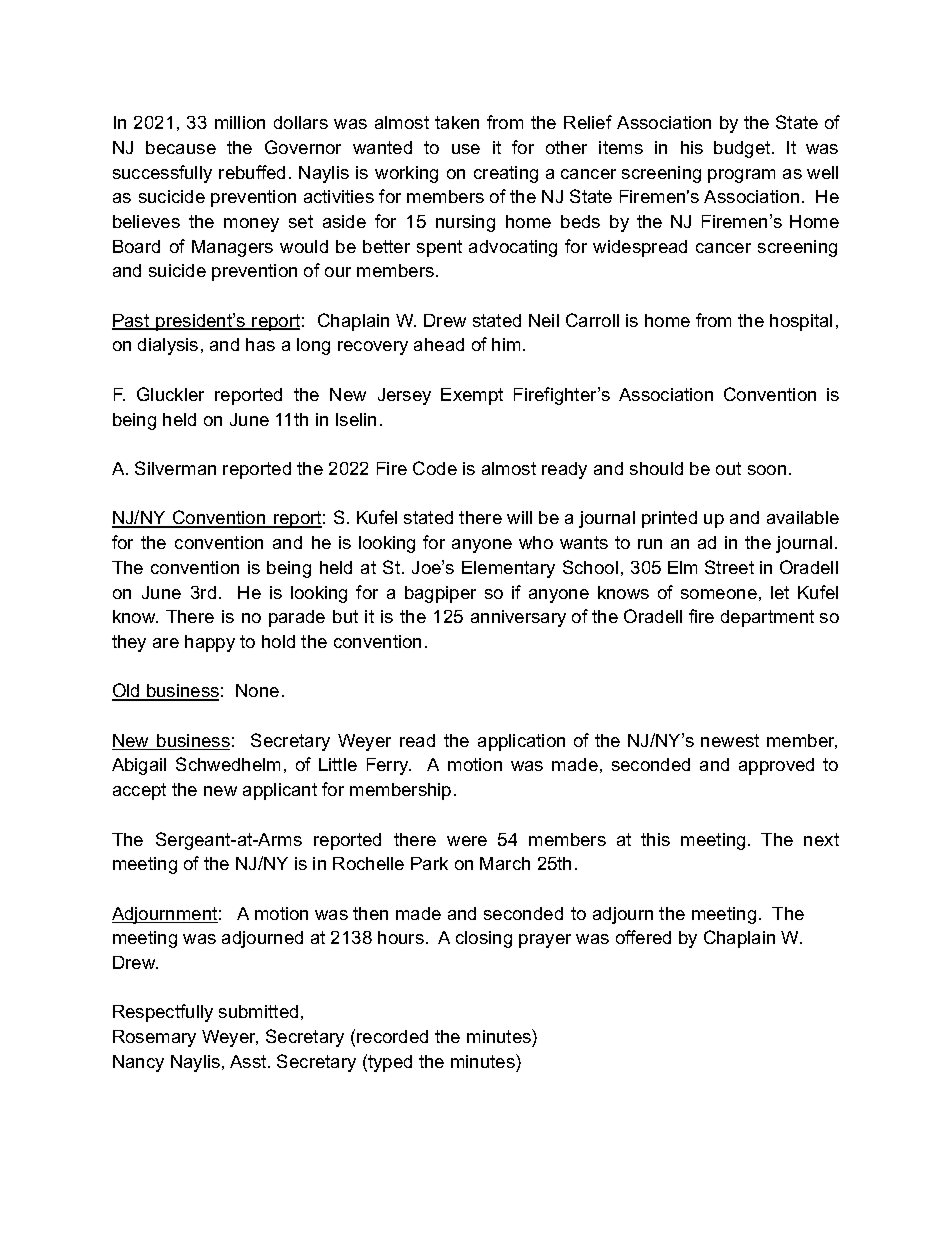 Image resolution: width=952 pixels, height=1233 pixels. Describe the element at coordinates (801, 322) in the screenshot. I see `hospital` at that location.
